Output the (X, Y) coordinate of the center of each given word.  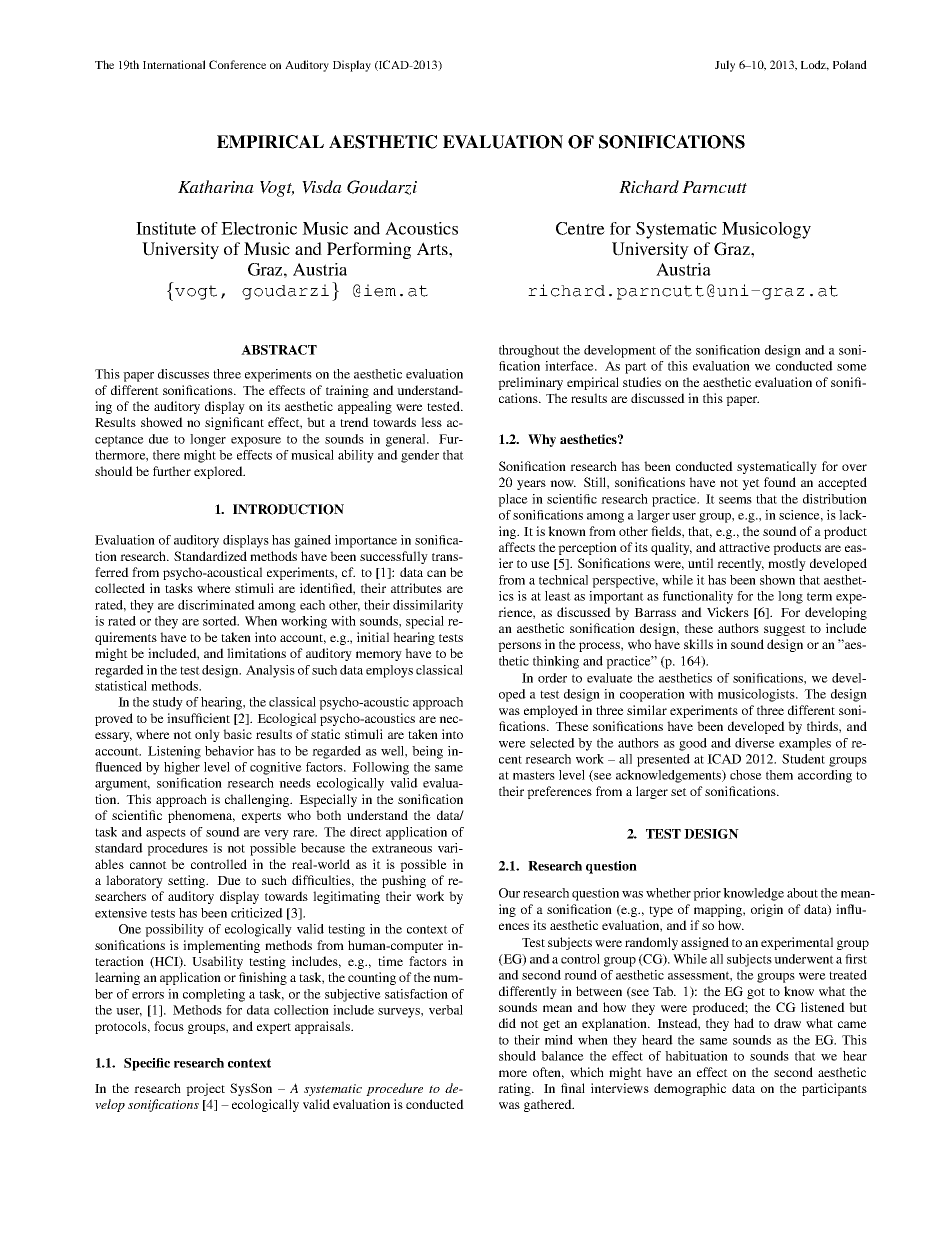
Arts (433, 248)
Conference (237, 64)
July (725, 66)
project (205, 1089)
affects (517, 547)
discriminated (216, 605)
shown (777, 580)
